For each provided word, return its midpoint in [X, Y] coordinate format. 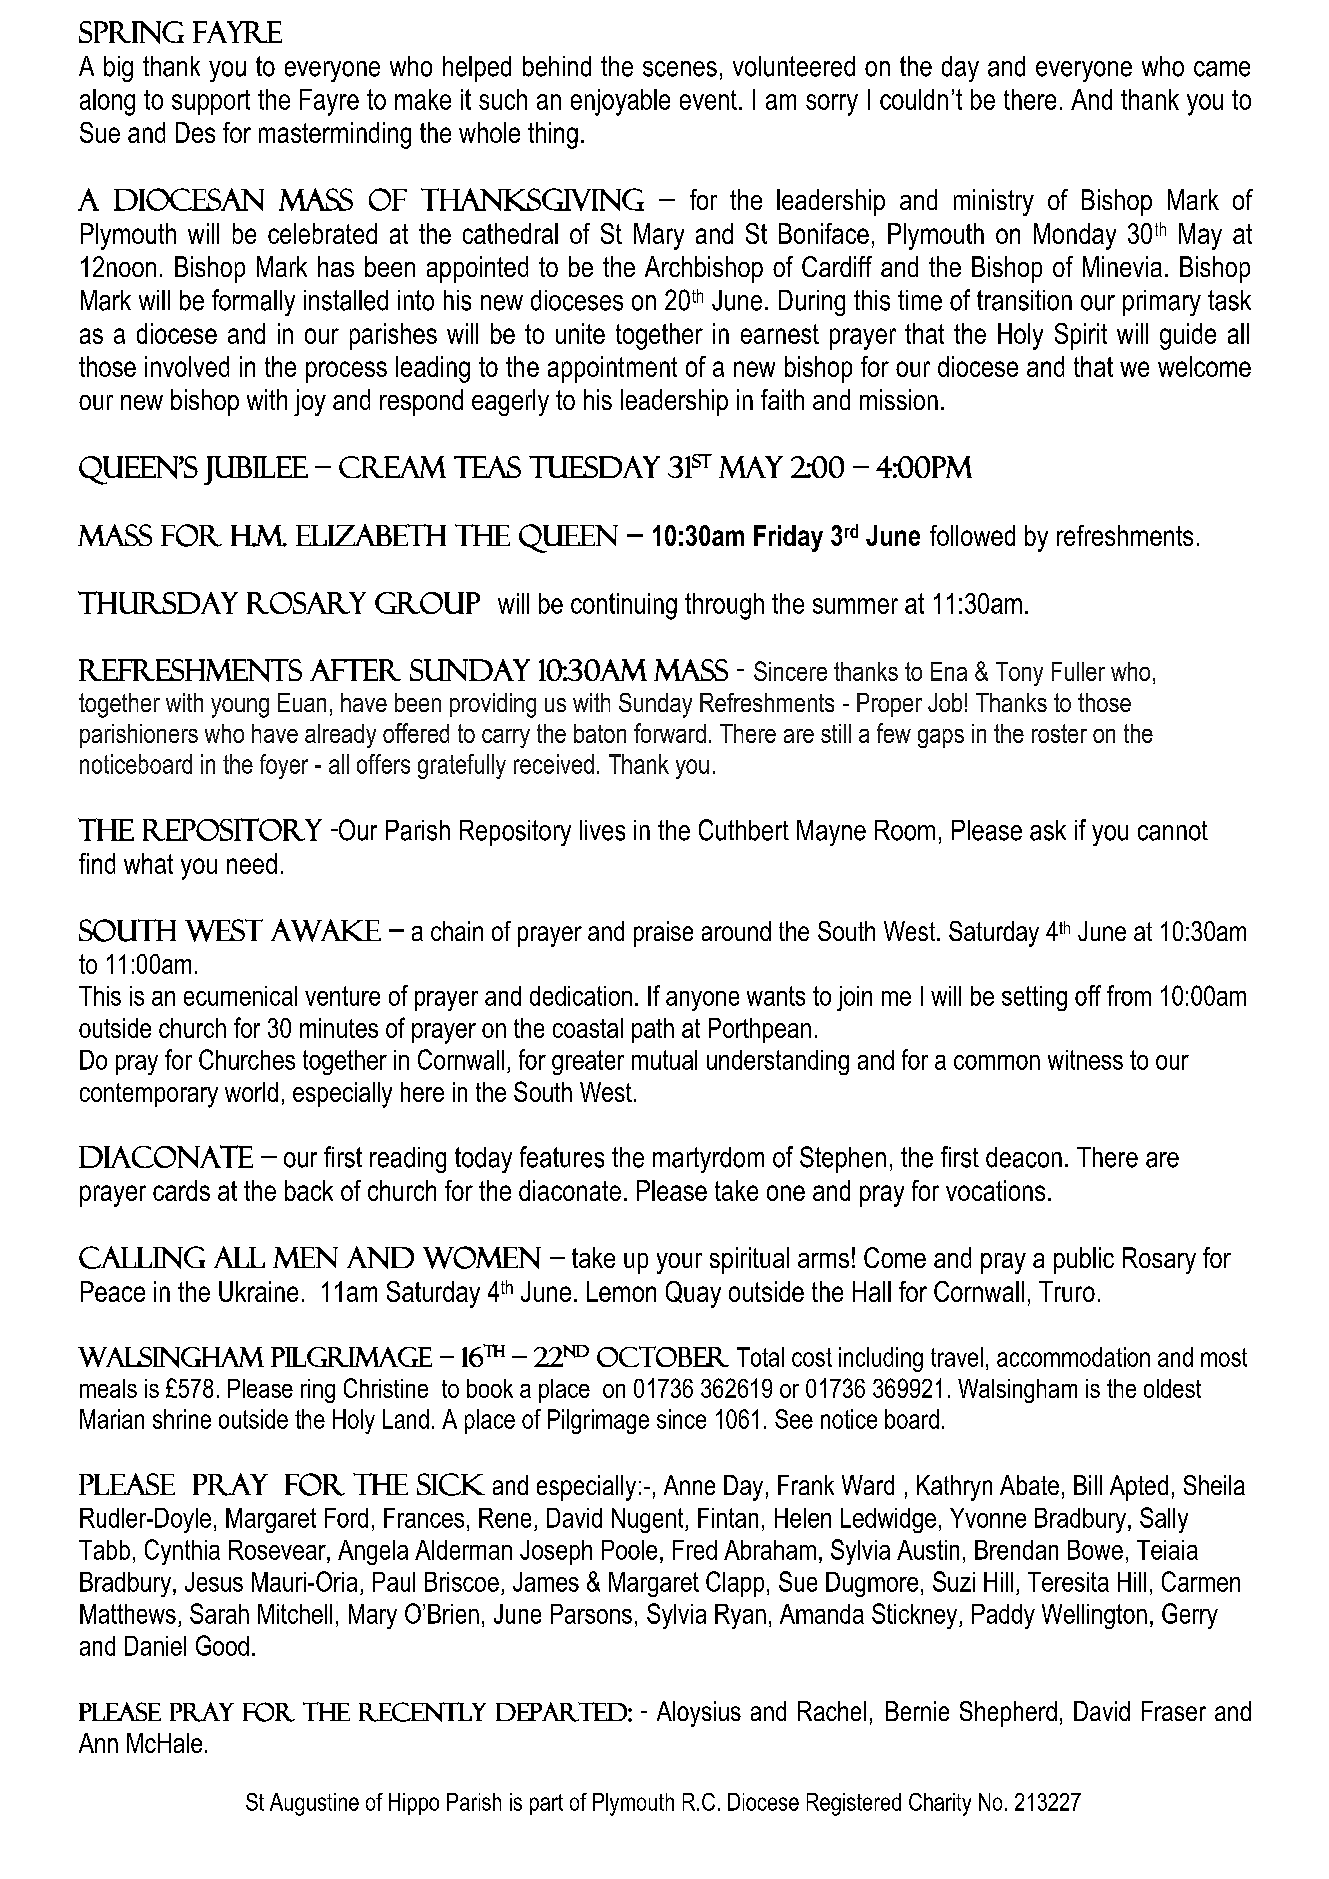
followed [972, 535]
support [211, 102]
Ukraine [258, 1291]
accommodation [1073, 1357]
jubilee [256, 470]
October [663, 1356]
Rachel [832, 1711]
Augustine [314, 1804]
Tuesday [594, 467]
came [1222, 69]
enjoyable [620, 102]
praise [663, 934]
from [1129, 995]
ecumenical [240, 996]
